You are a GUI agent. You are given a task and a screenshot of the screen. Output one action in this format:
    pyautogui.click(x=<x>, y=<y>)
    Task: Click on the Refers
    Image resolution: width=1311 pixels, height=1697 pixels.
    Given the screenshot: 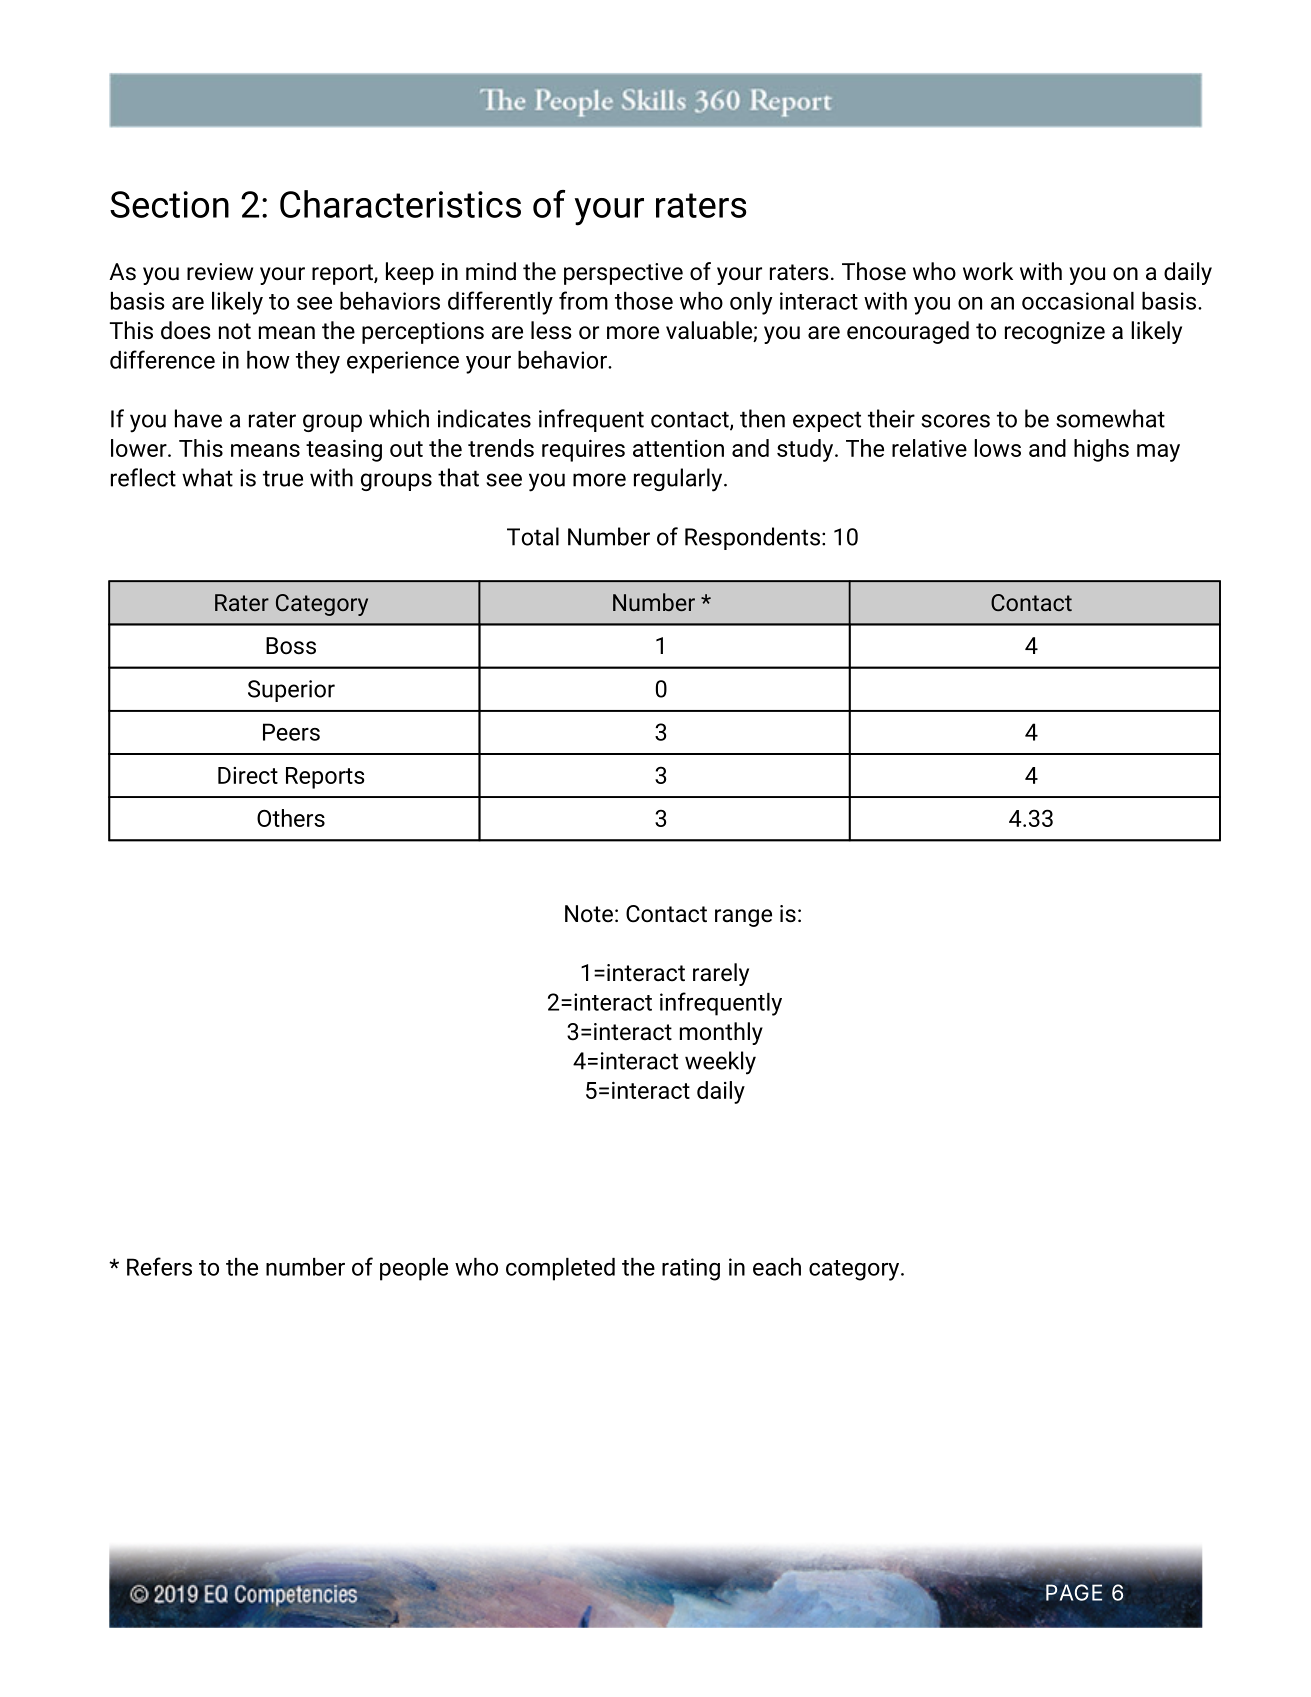 What is the action you would take?
    pyautogui.click(x=159, y=1266)
